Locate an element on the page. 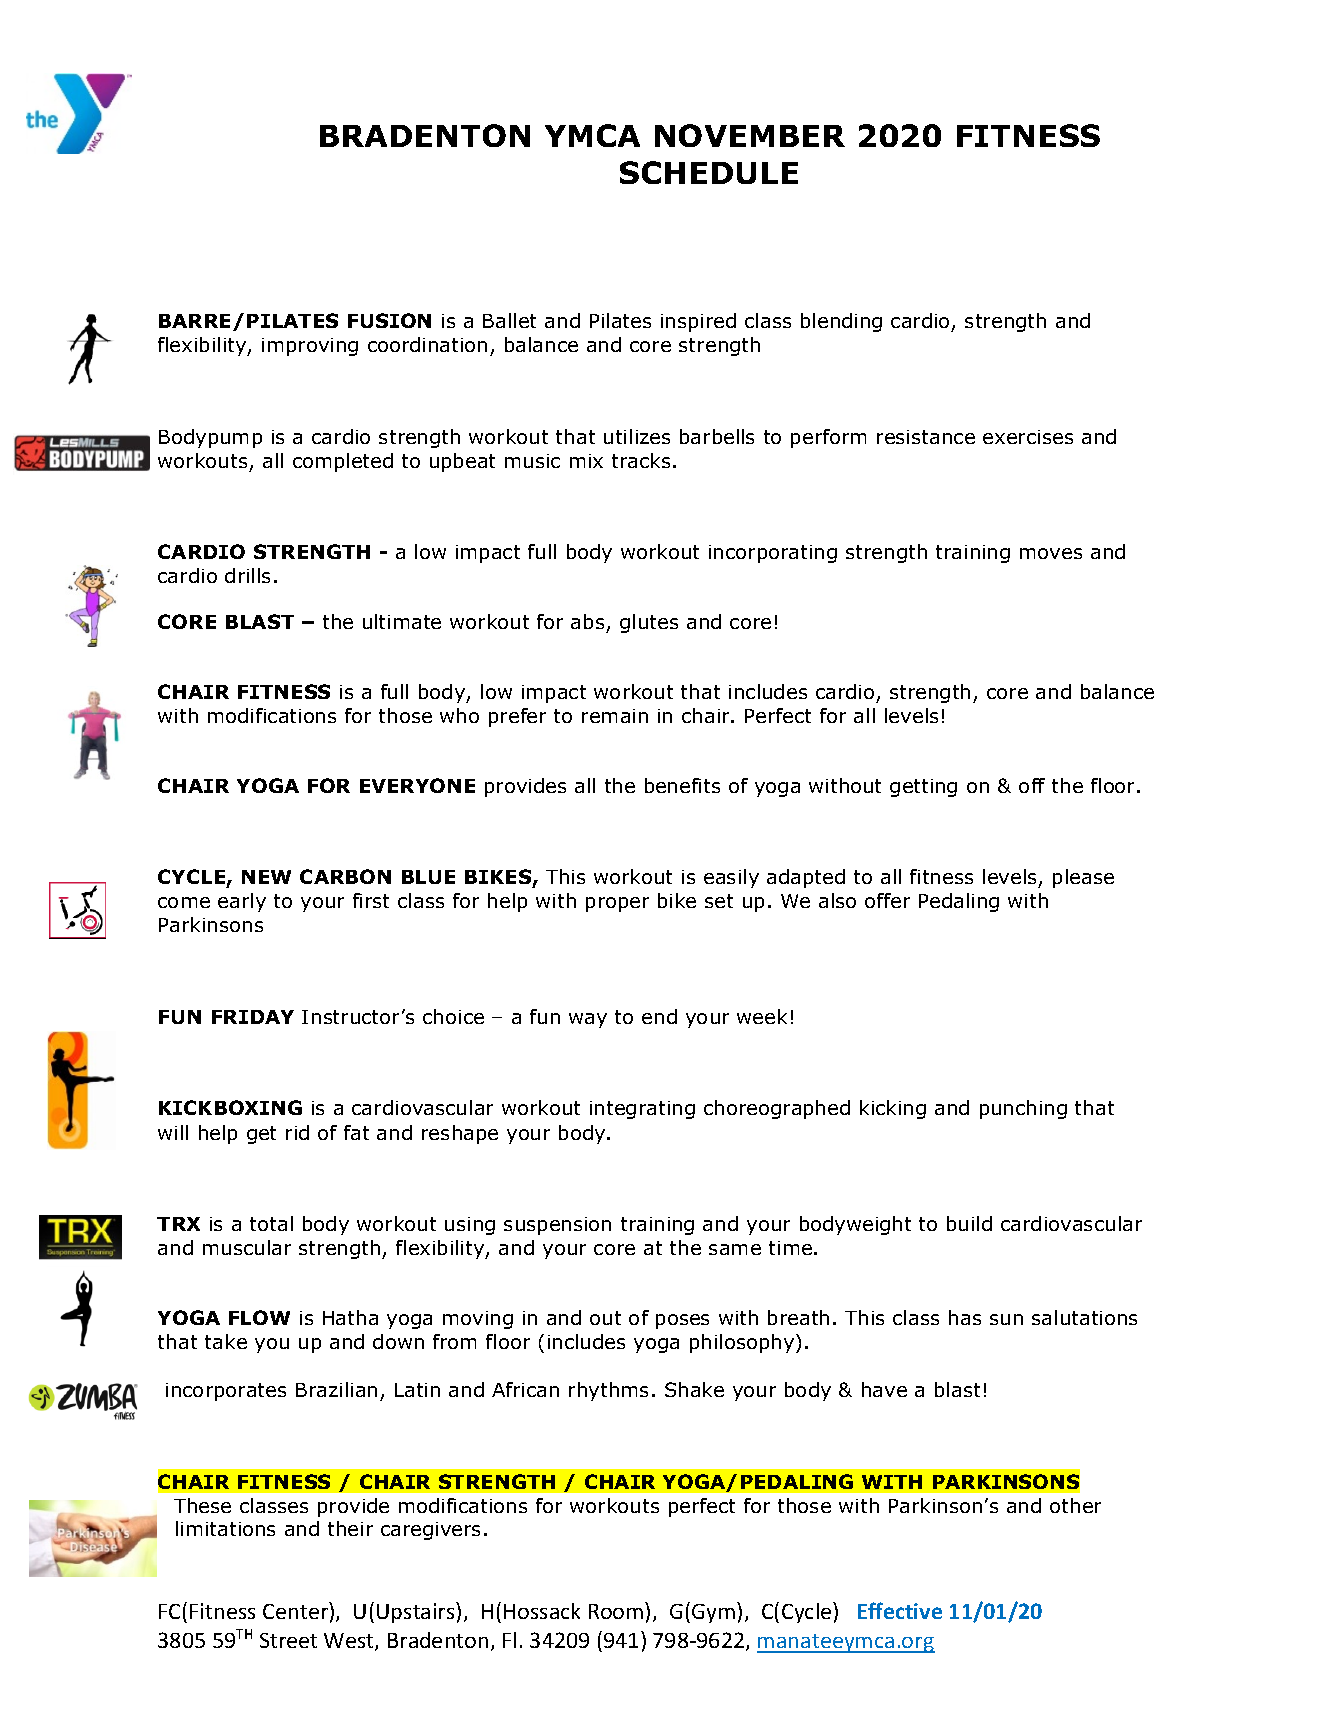 This document has width=1340, height=1734. FUSION is located at coordinates (389, 320).
